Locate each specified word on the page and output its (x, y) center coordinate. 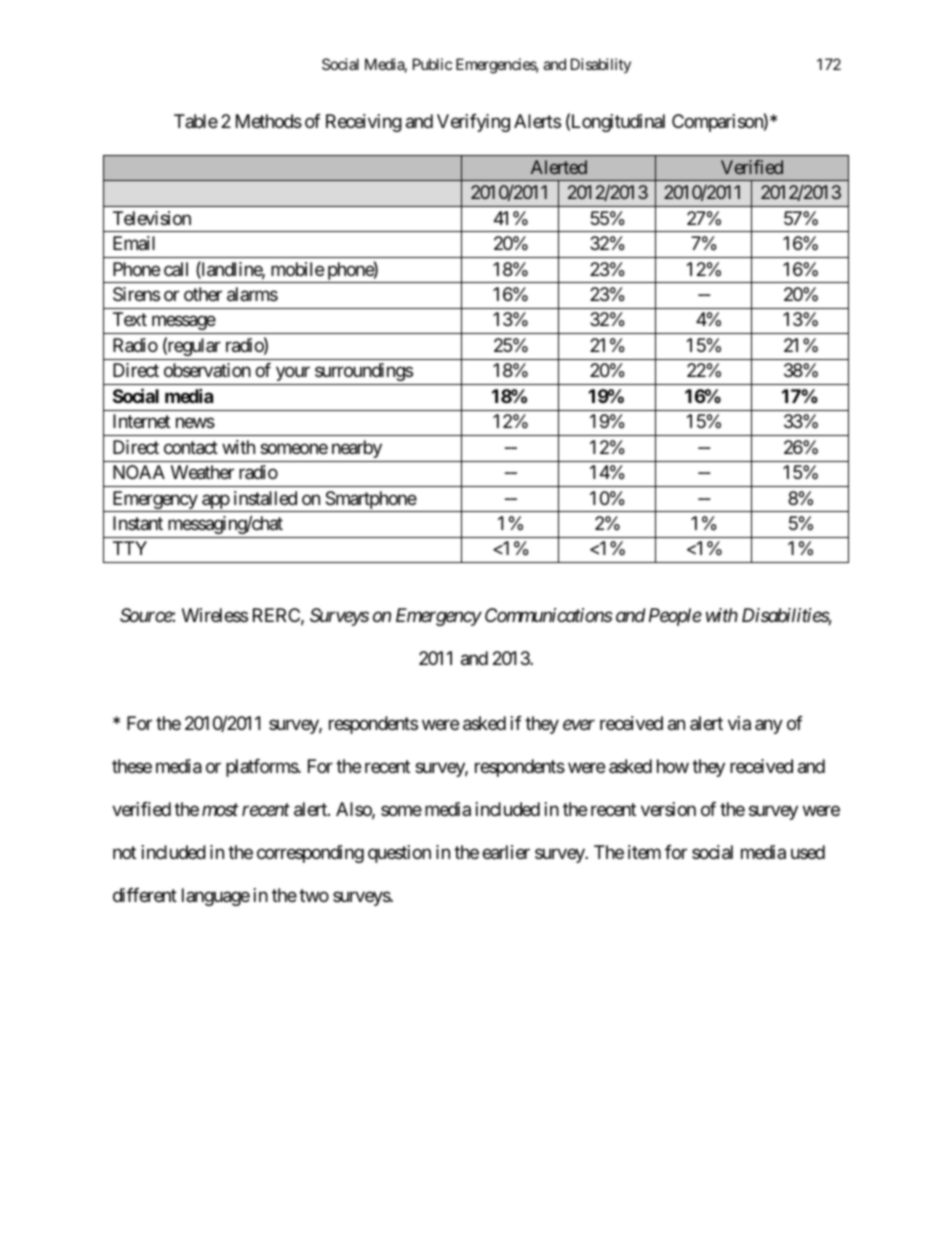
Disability (601, 65)
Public (432, 64)
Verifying (473, 123)
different (145, 895)
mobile (297, 269)
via (739, 723)
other (203, 294)
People (675, 617)
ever (579, 725)
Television (152, 218)
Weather (202, 472)
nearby (357, 449)
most (220, 810)
